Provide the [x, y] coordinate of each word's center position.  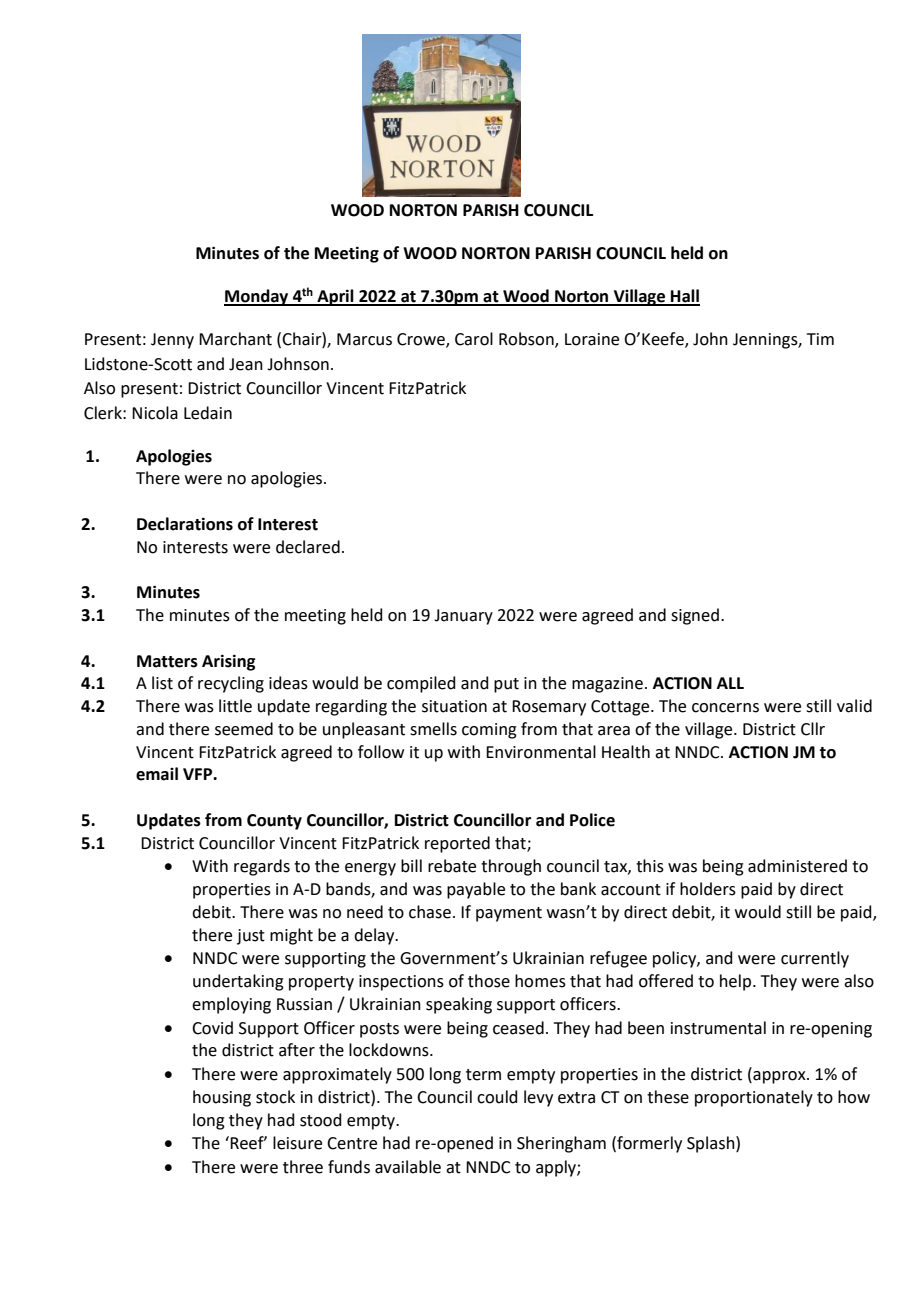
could [497, 1097]
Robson [527, 340]
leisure [297, 1143]
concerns [725, 708]
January [463, 617]
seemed [244, 729]
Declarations [185, 524]
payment [509, 914]
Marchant [235, 339]
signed [695, 616]
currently [815, 959]
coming [489, 731]
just [251, 937]
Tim [820, 339]
